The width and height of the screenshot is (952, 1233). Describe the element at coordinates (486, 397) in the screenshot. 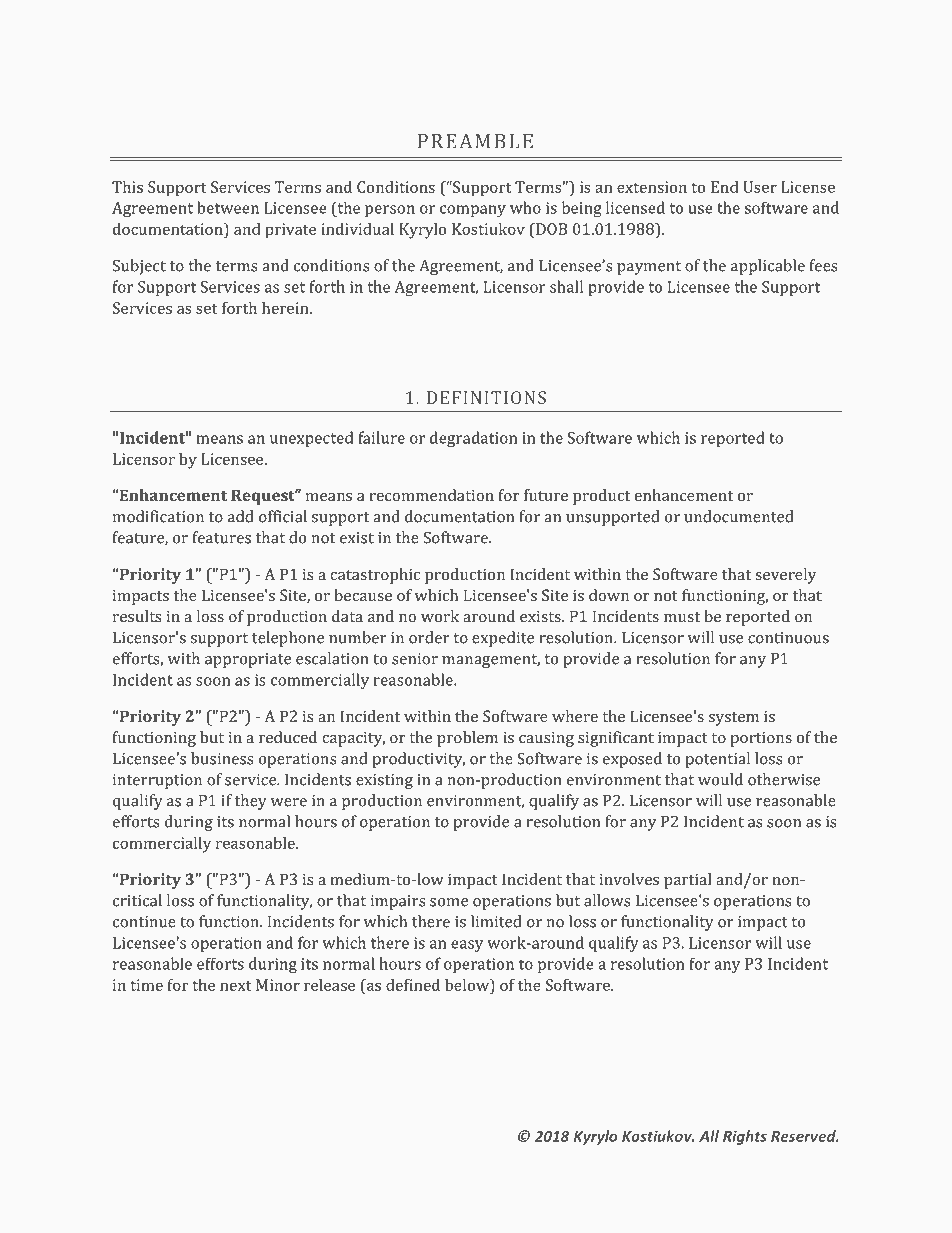

I see `DEFINITIONS` at that location.
